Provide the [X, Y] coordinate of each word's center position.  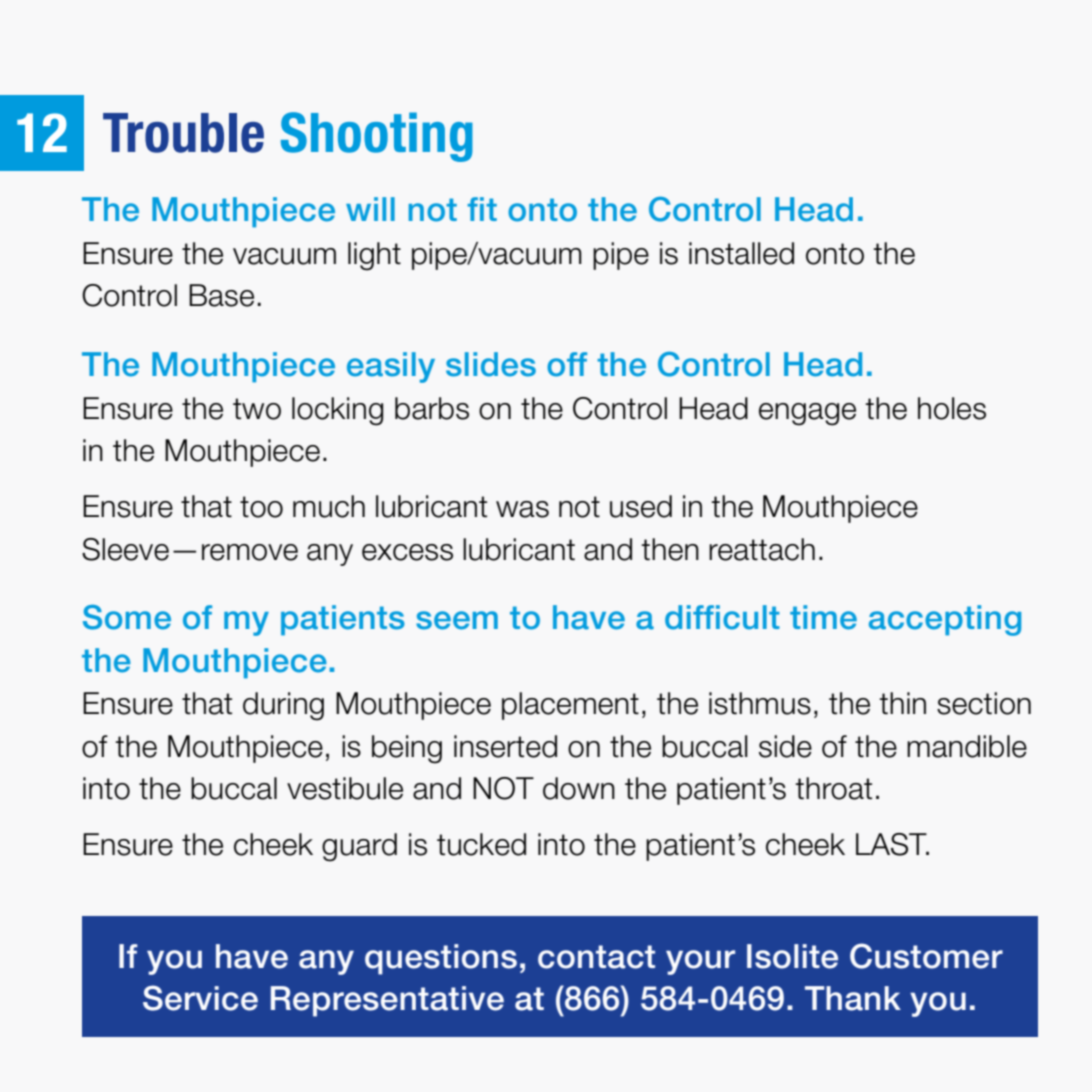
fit [482, 209]
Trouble [183, 133]
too [261, 507]
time [823, 617]
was [522, 509]
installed [741, 253]
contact [596, 957]
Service [200, 998]
